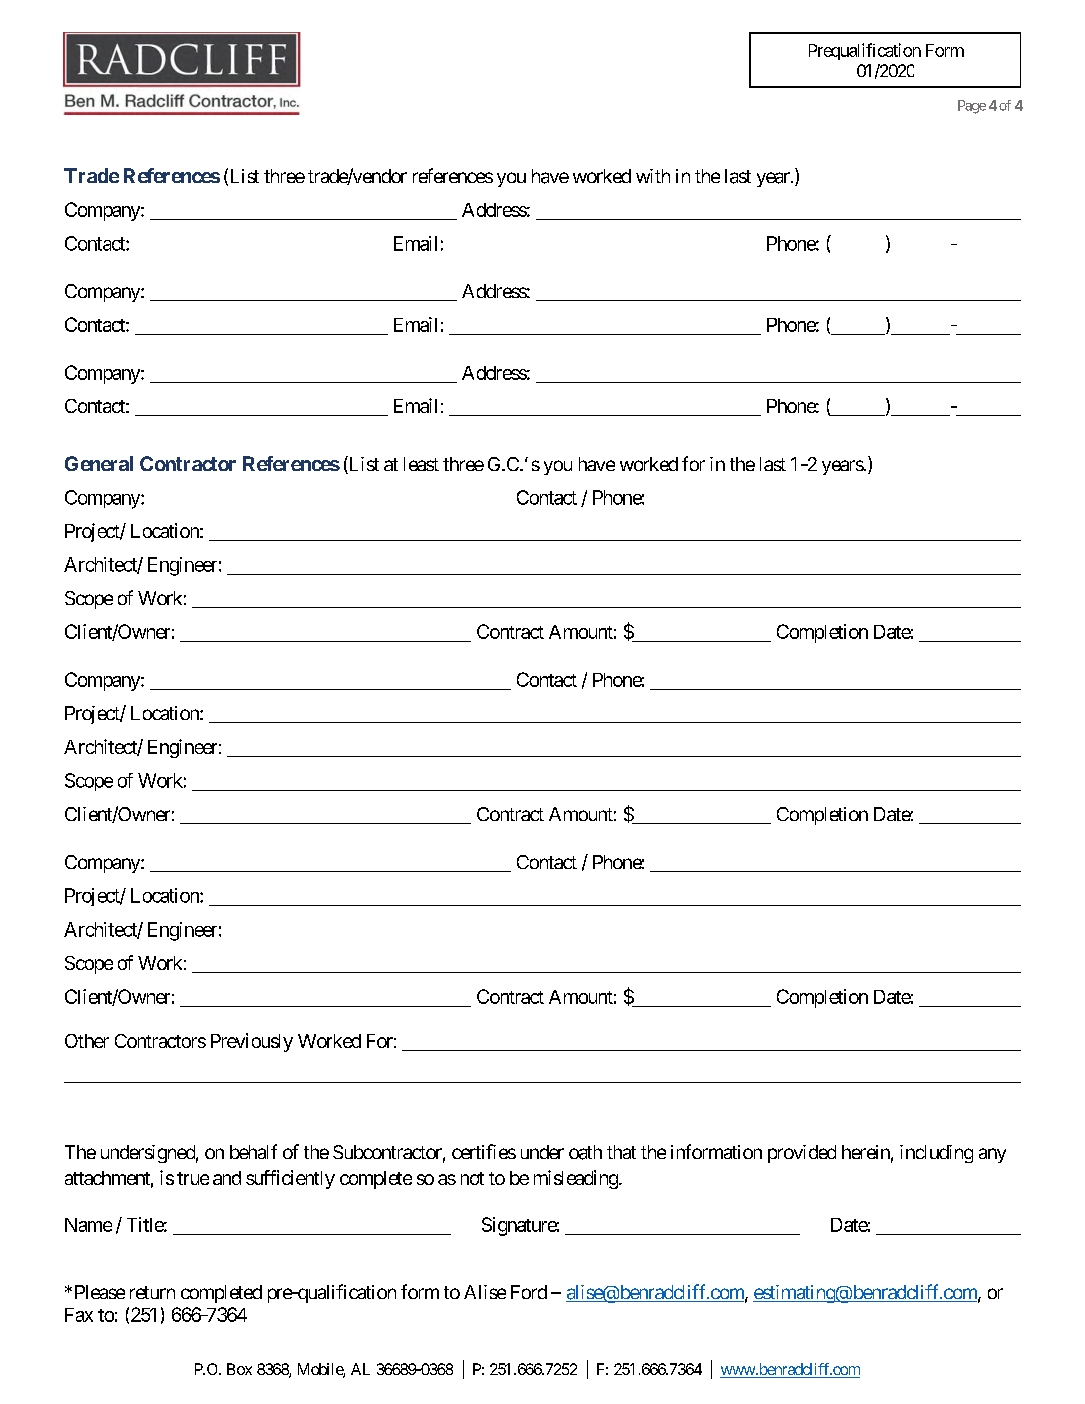  Describe the element at coordinates (585, 1152) in the image. I see `oath` at that location.
